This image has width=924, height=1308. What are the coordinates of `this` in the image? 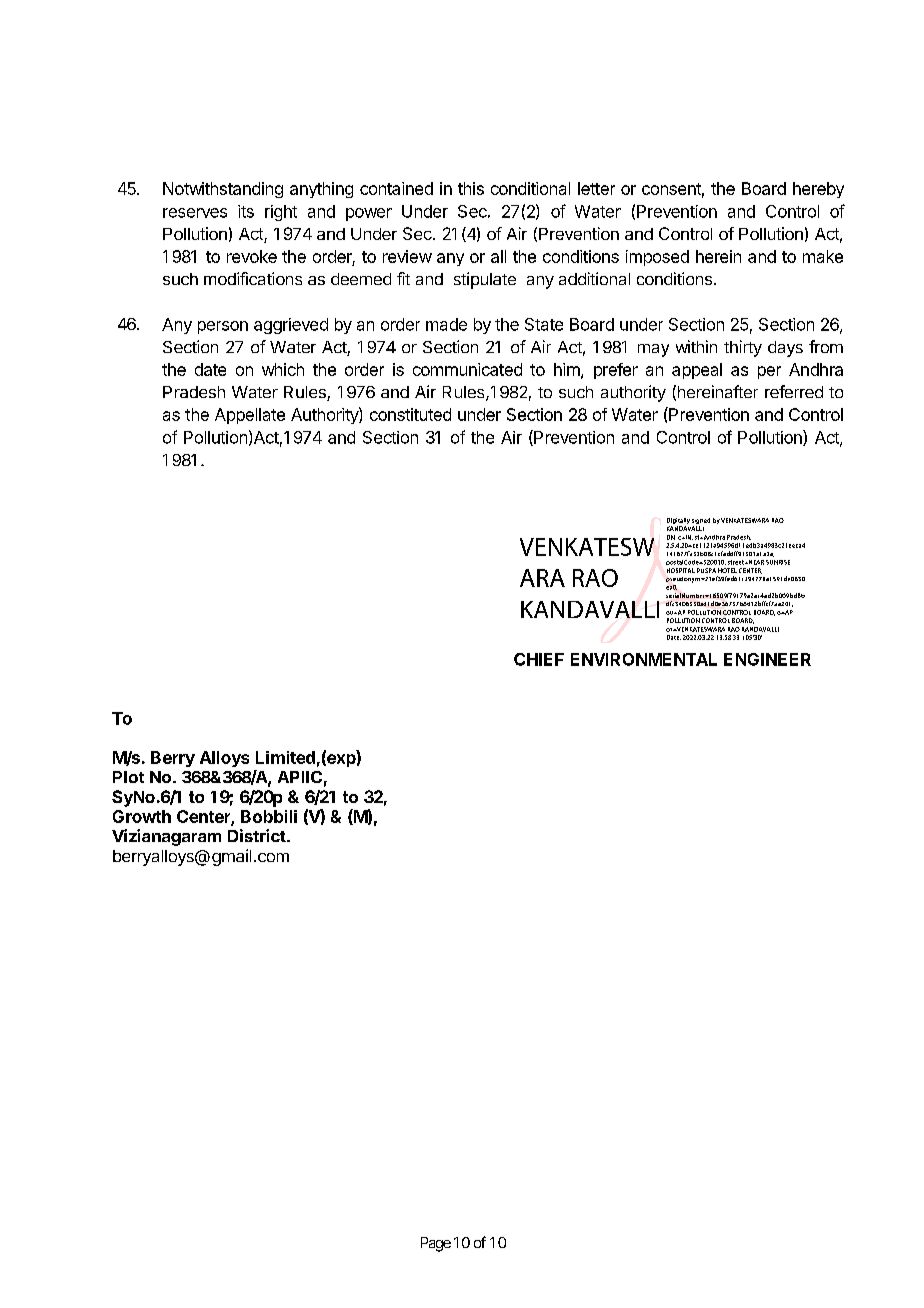 It's located at (471, 188).
